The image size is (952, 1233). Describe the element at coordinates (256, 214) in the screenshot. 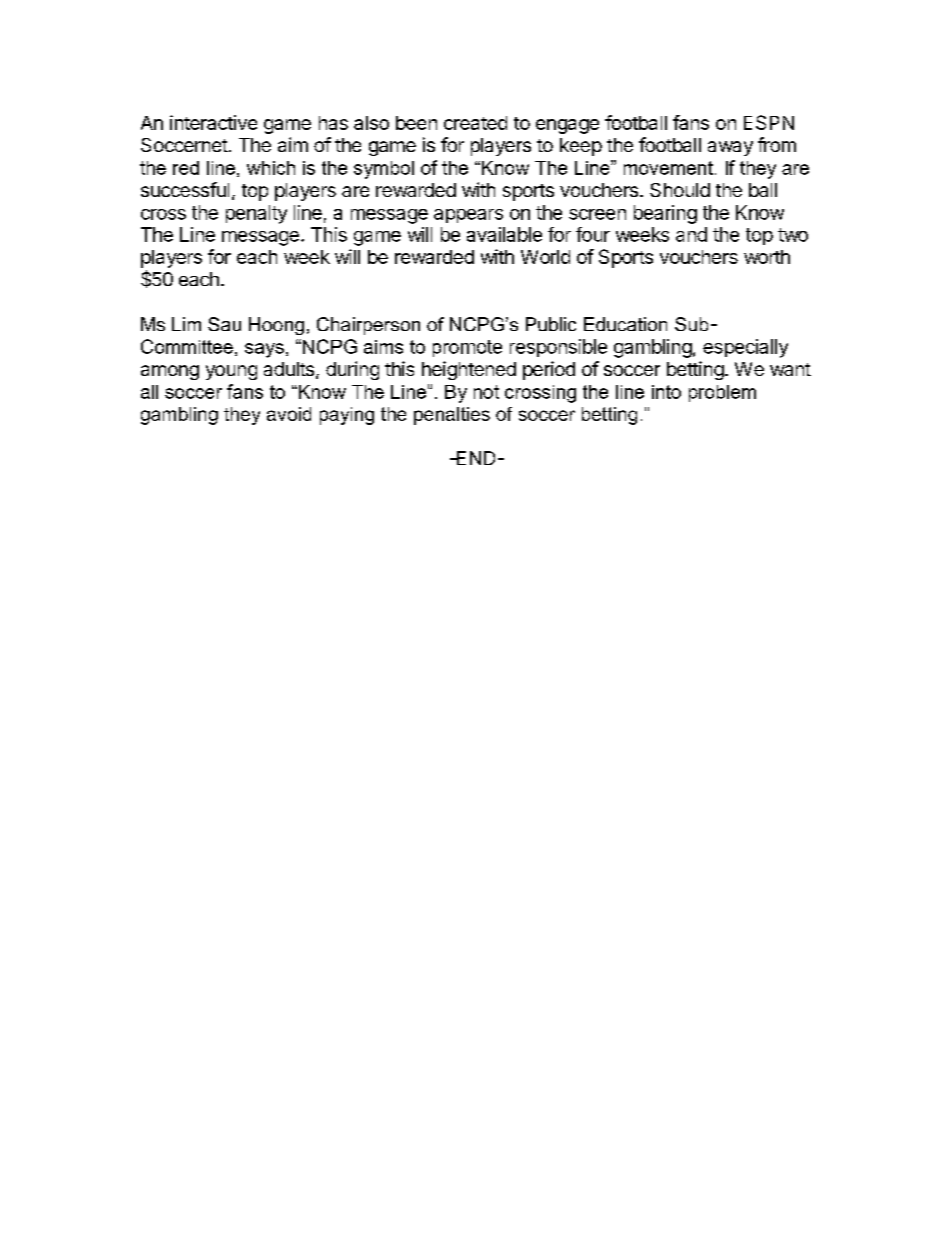

I see `penalty` at that location.
